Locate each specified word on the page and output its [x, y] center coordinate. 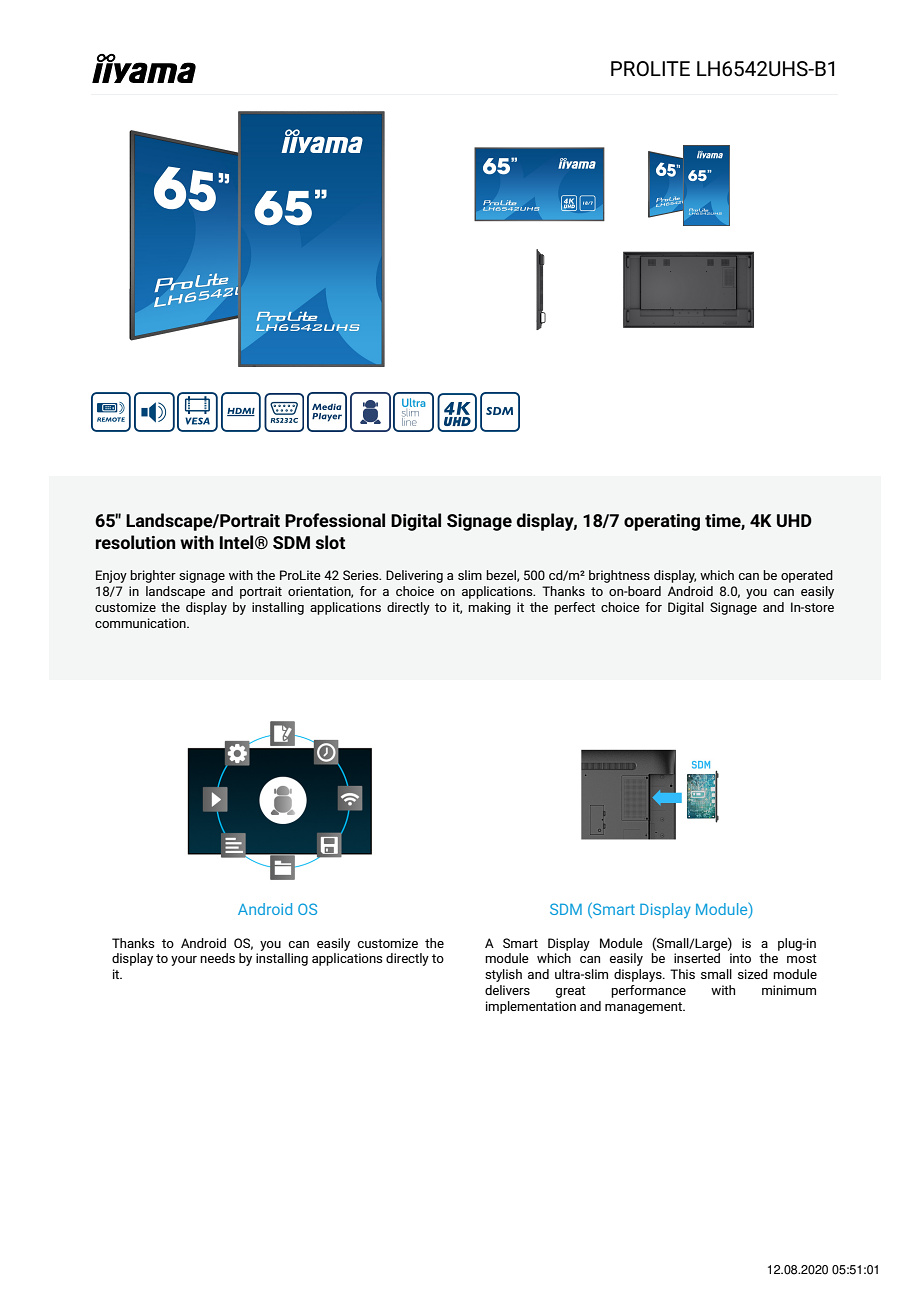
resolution [135, 542]
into [740, 958]
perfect [574, 608]
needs [217, 958]
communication [141, 623]
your [184, 961]
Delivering [414, 576]
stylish [503, 975]
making [489, 608]
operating [662, 522]
